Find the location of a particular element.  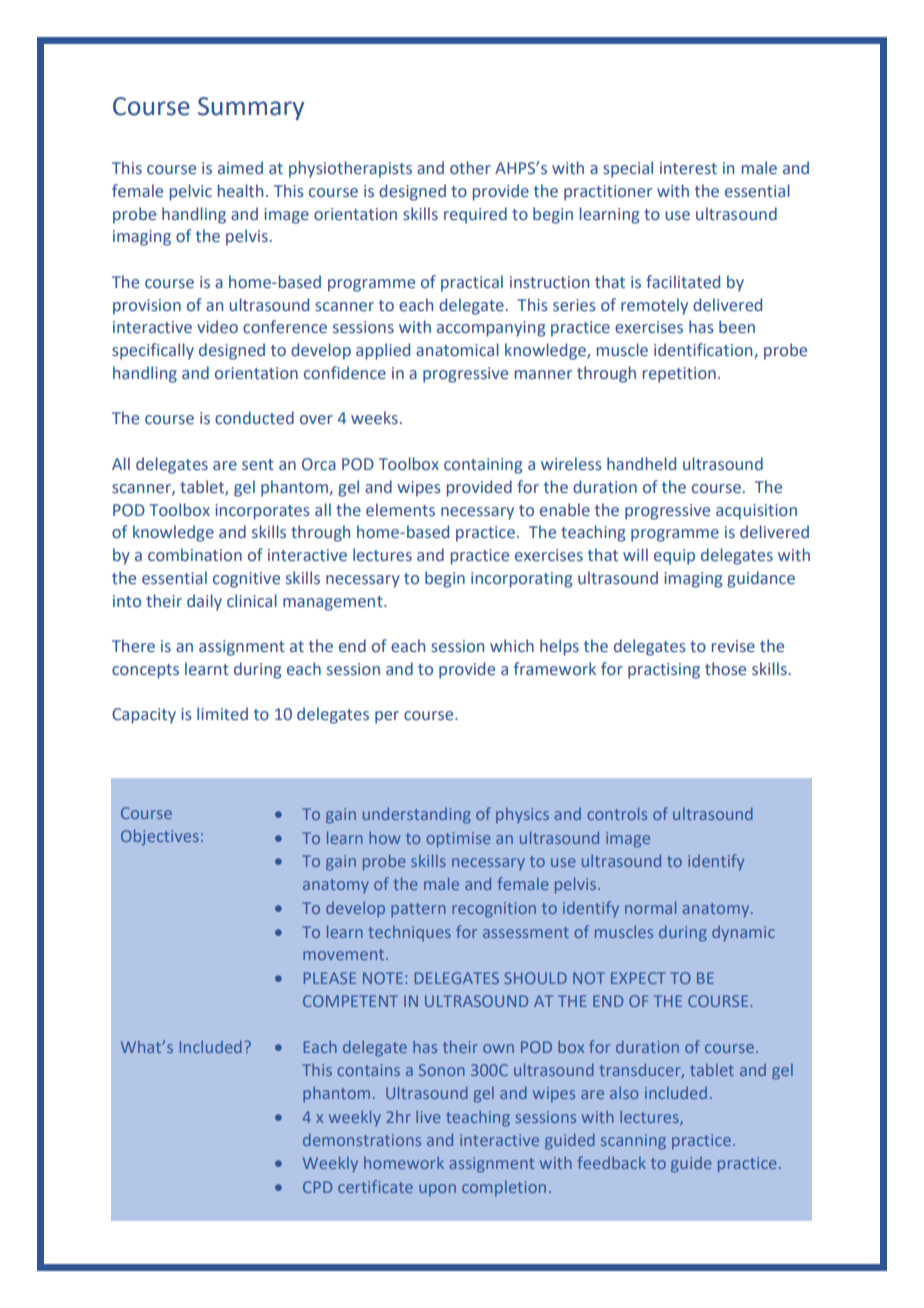

PLEASE is located at coordinates (330, 978).
